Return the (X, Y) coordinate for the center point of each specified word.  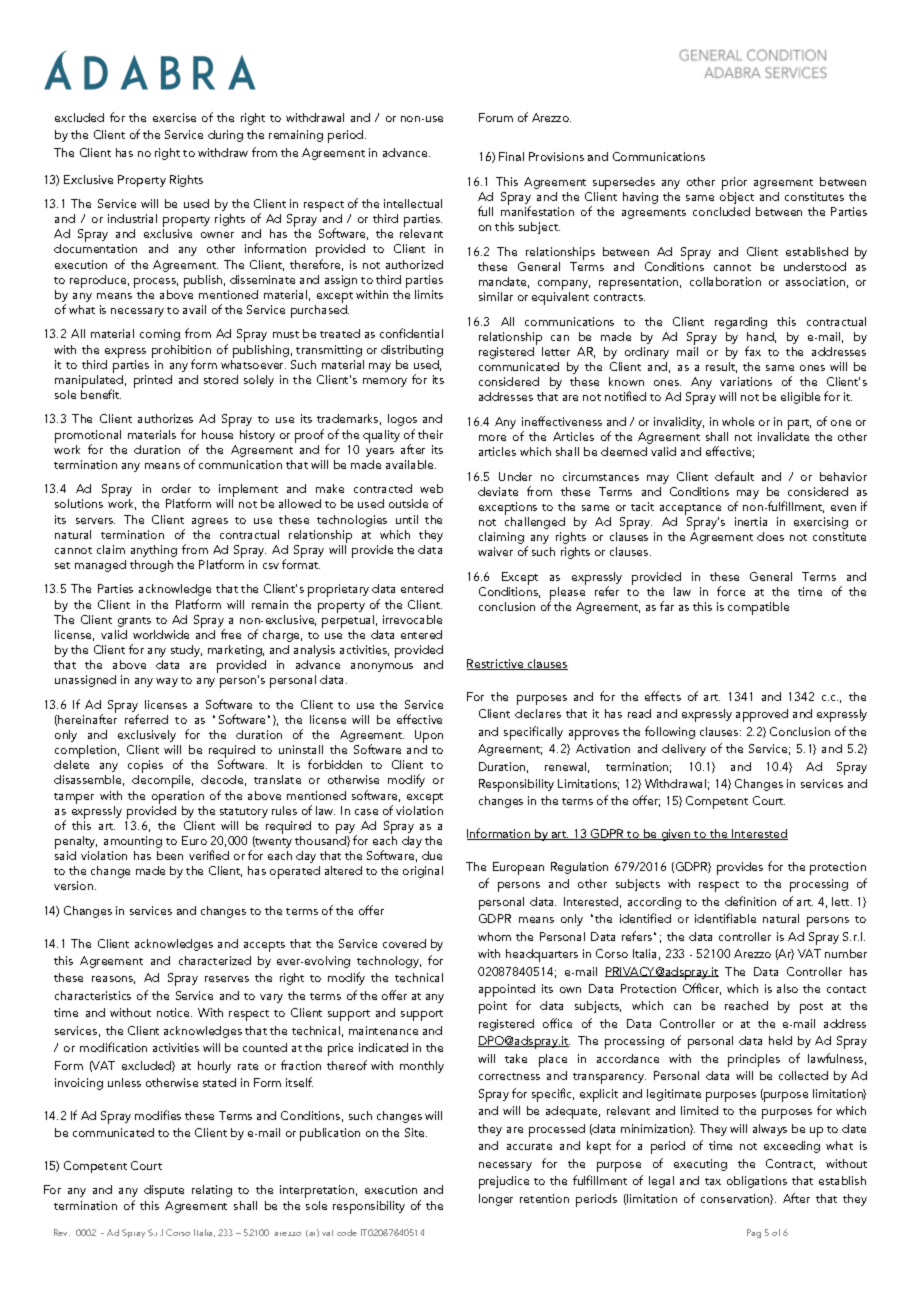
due (432, 855)
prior (734, 183)
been (170, 855)
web (431, 488)
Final (511, 156)
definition (750, 901)
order (176, 488)
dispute (164, 1191)
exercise (174, 117)
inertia (751, 521)
